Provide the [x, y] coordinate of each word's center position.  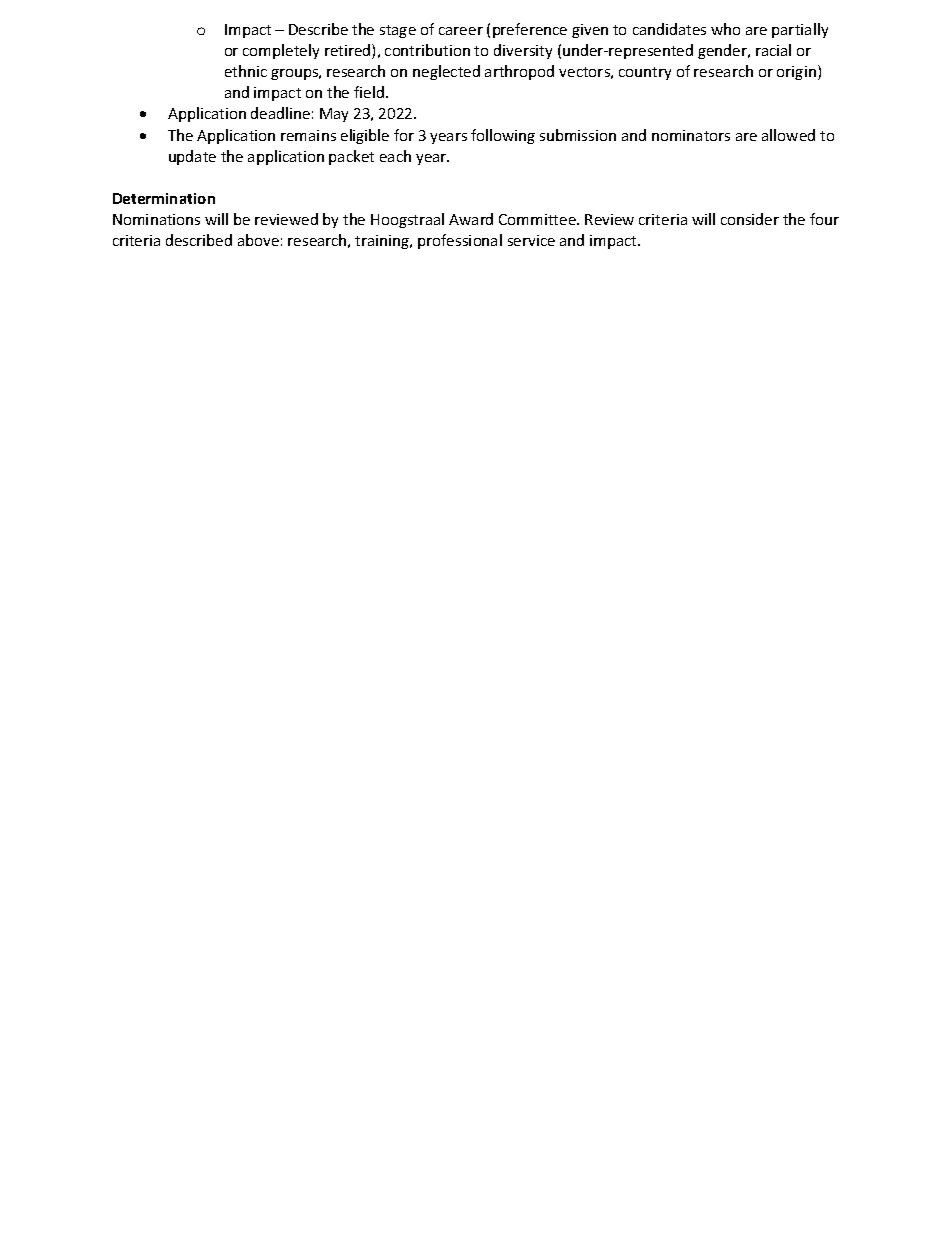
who [725, 29]
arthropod [519, 72]
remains [308, 135]
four [824, 219]
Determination [164, 198]
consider [750, 219]
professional [460, 241]
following [503, 136]
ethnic [246, 71]
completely [281, 51]
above [258, 240]
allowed [788, 135]
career [461, 31]
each [395, 156]
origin [796, 73]
